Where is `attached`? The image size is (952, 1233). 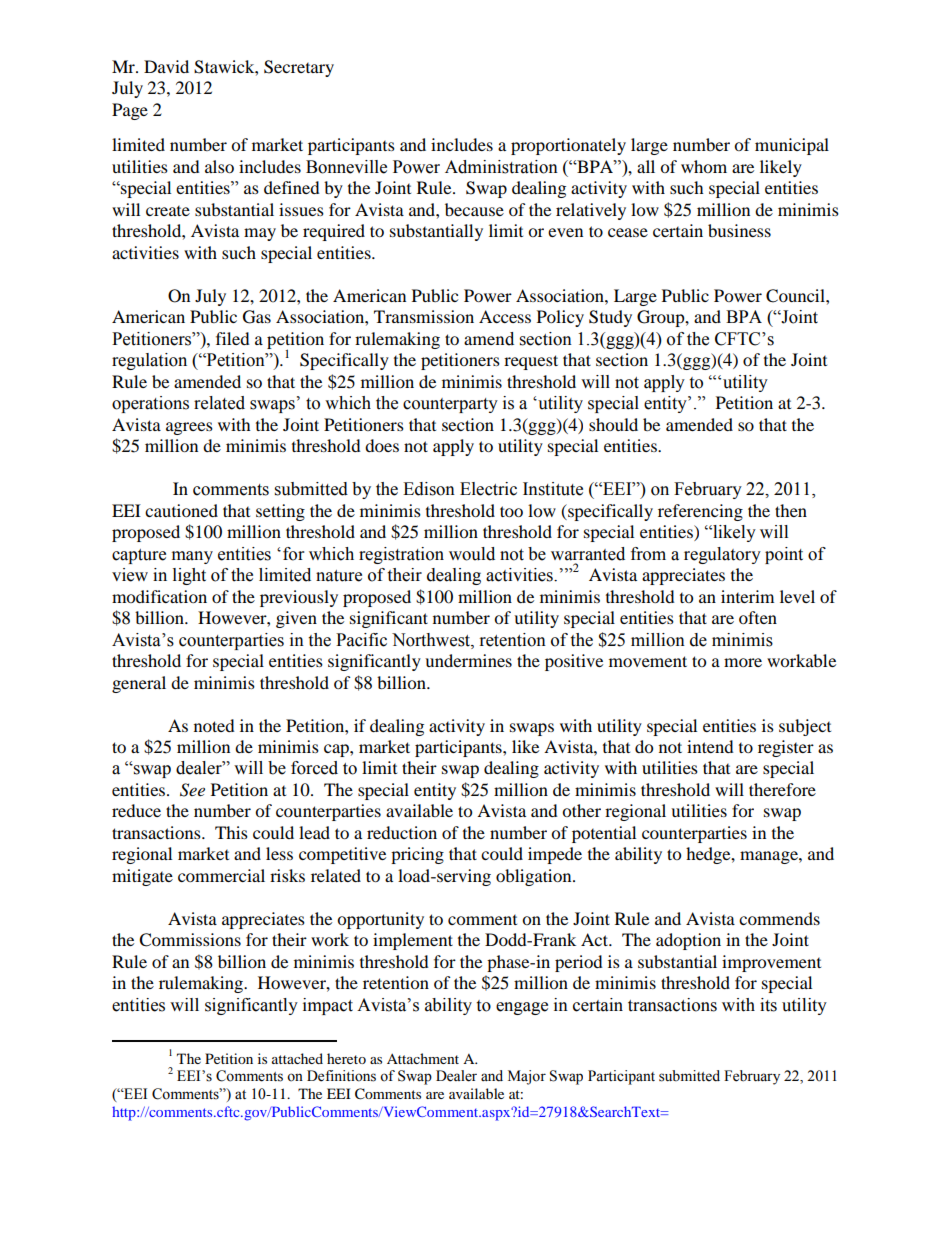 attached is located at coordinates (297, 1058).
